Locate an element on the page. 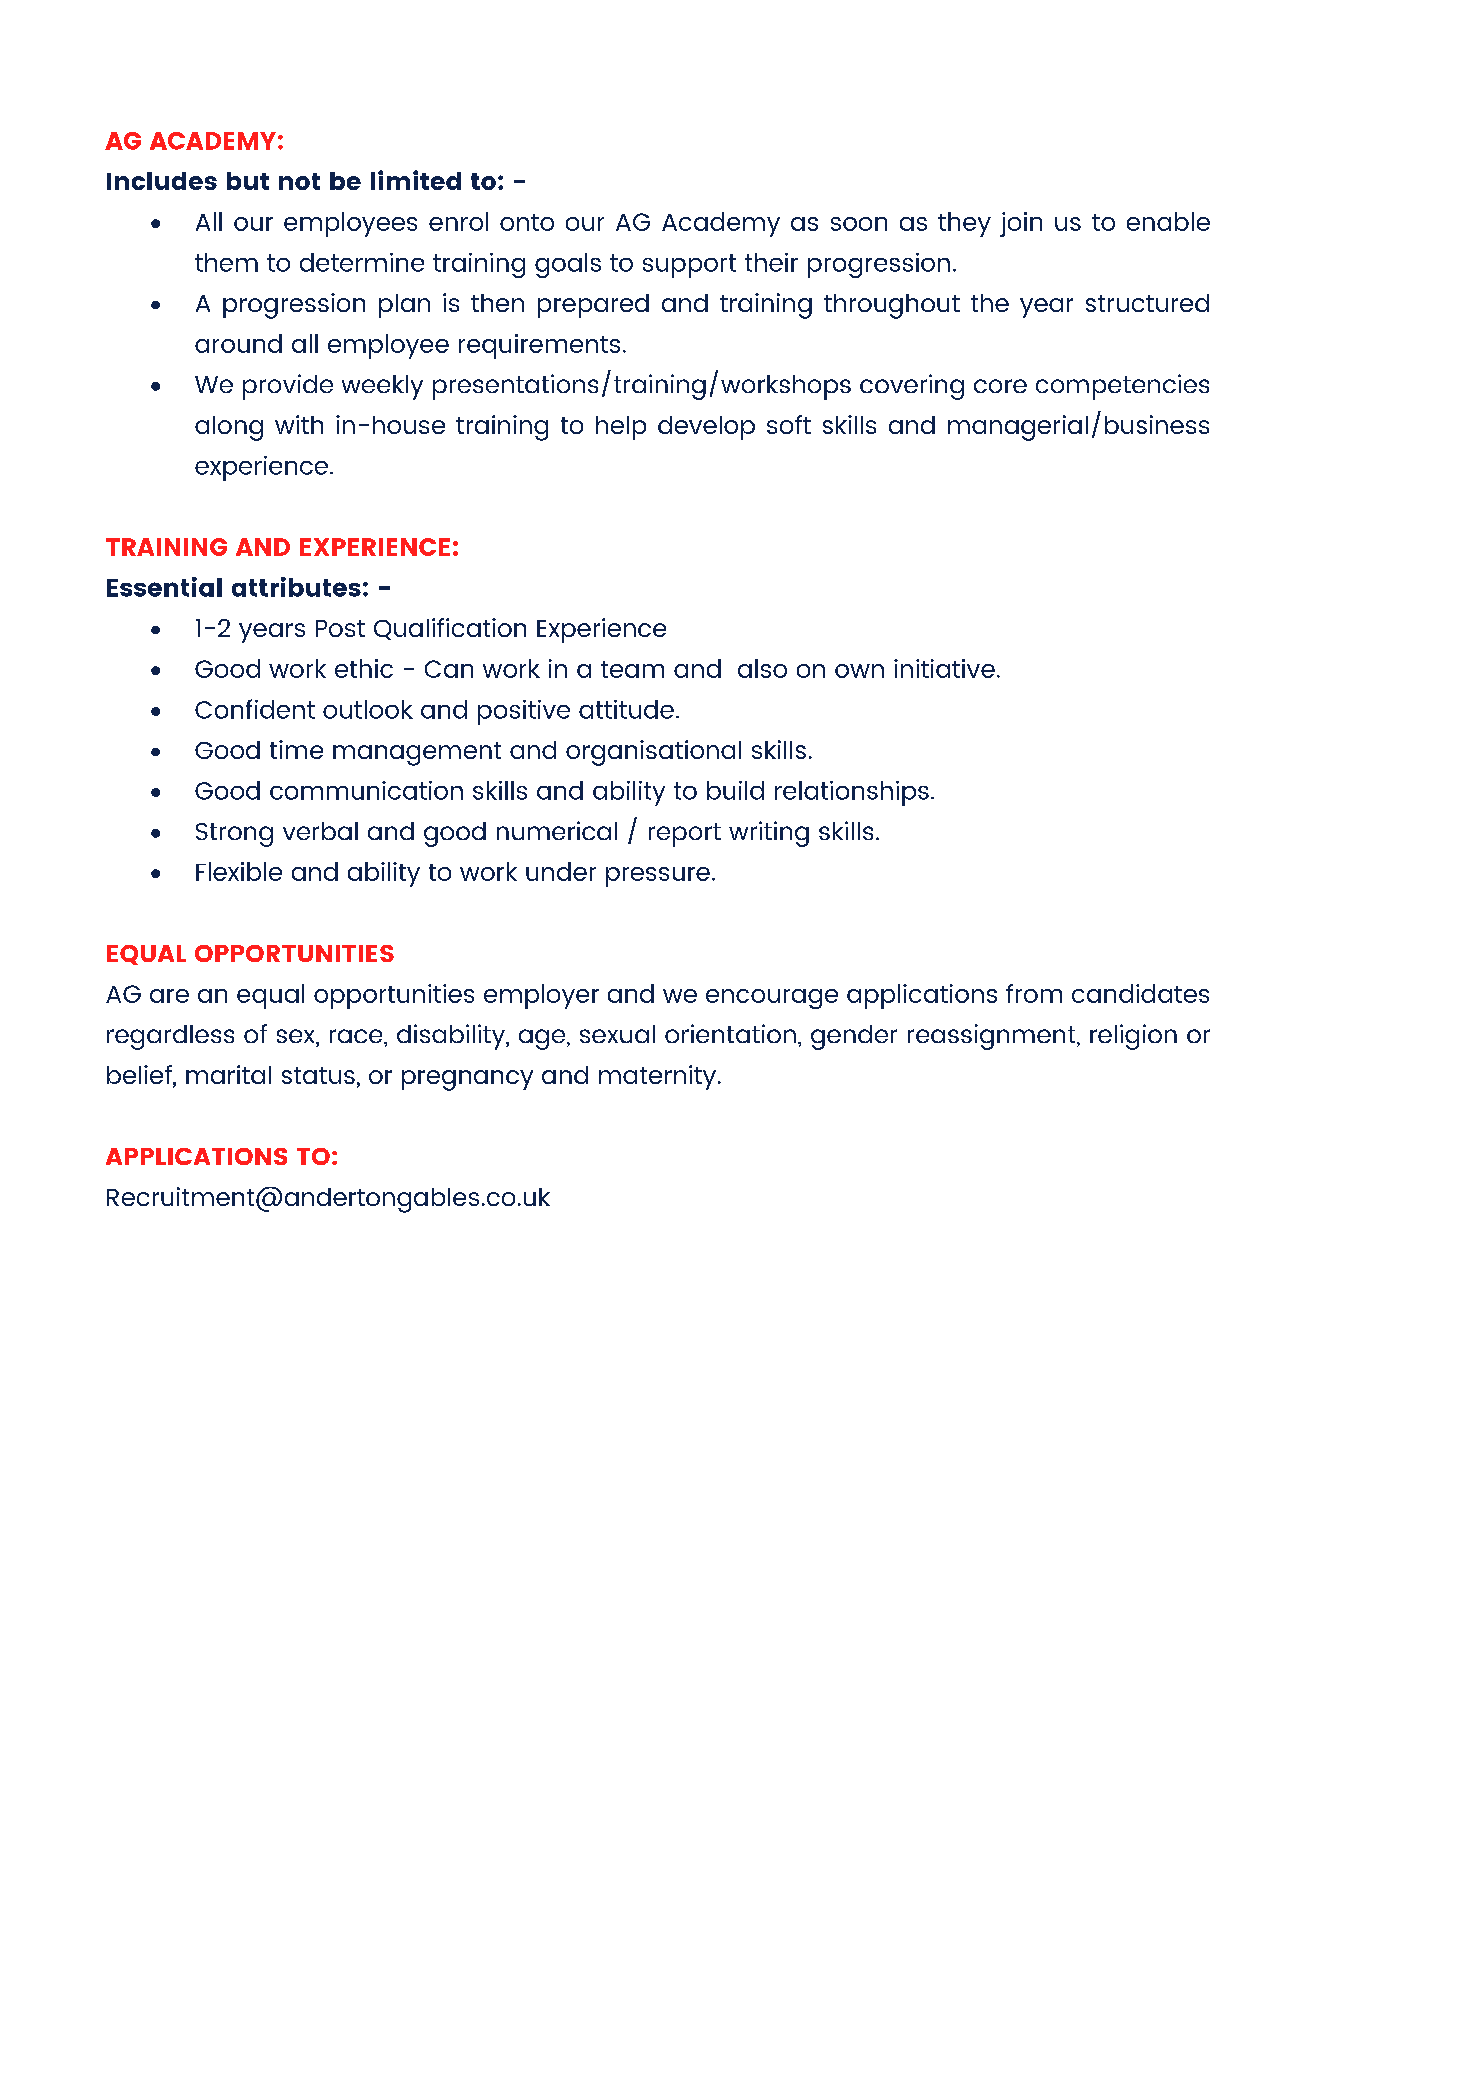  support is located at coordinates (689, 266).
